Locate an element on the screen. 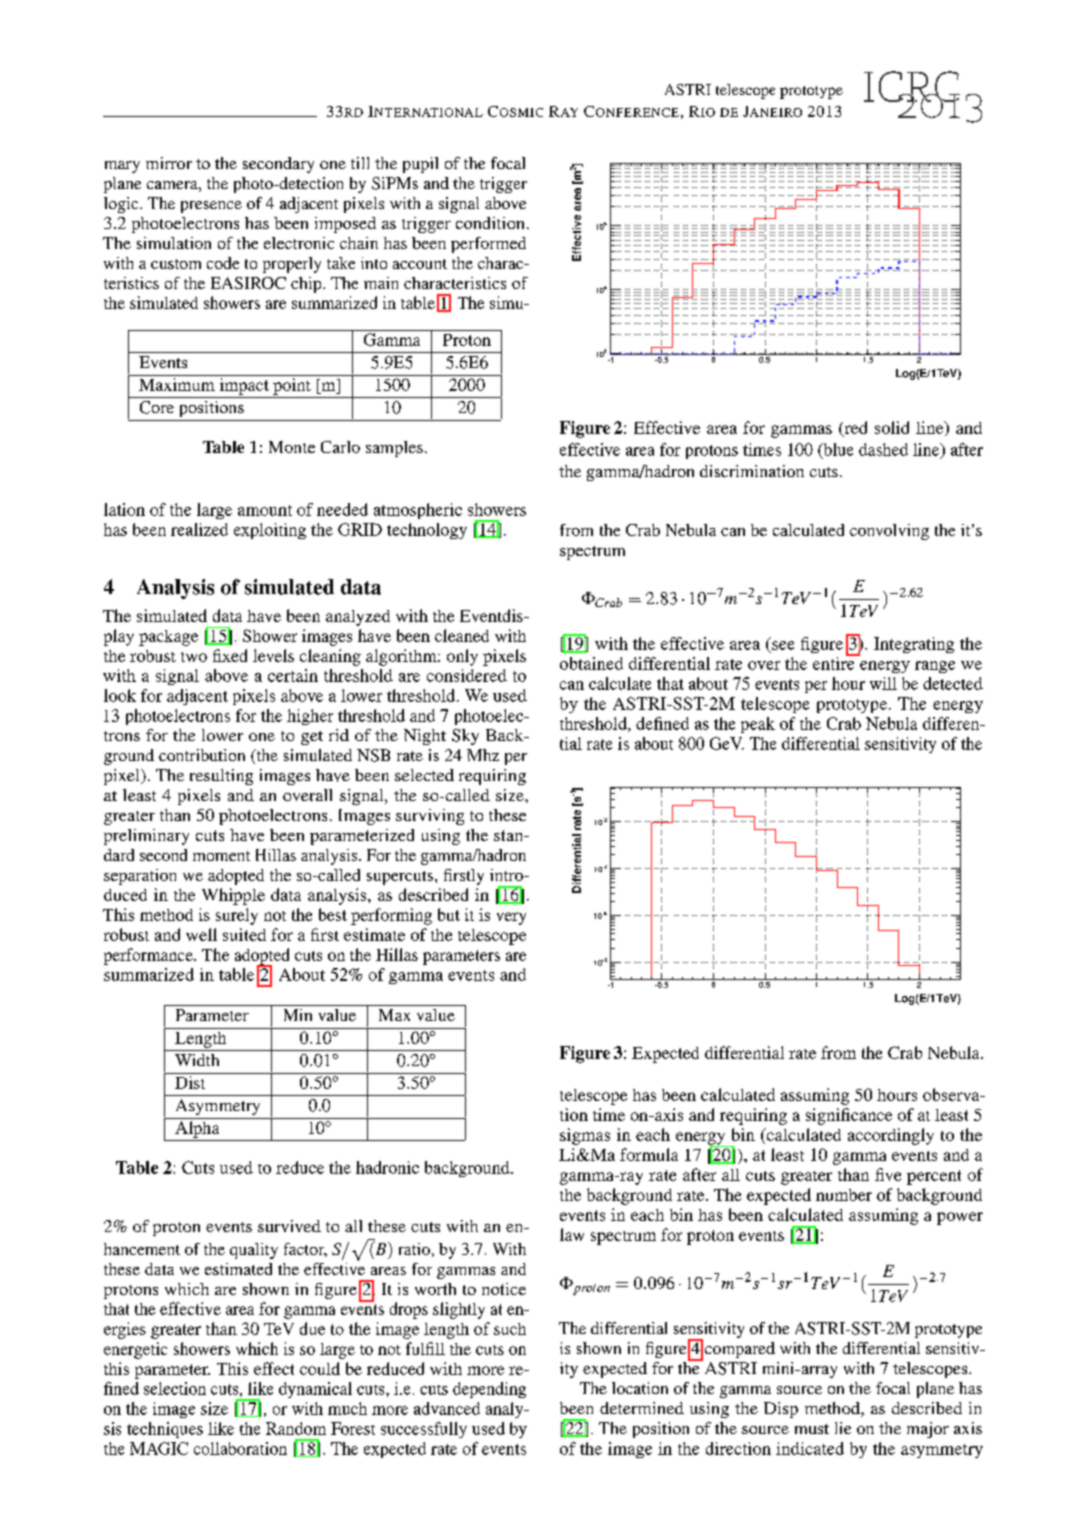 The height and width of the screenshot is (1536, 1086). Random is located at coordinates (296, 1428).
